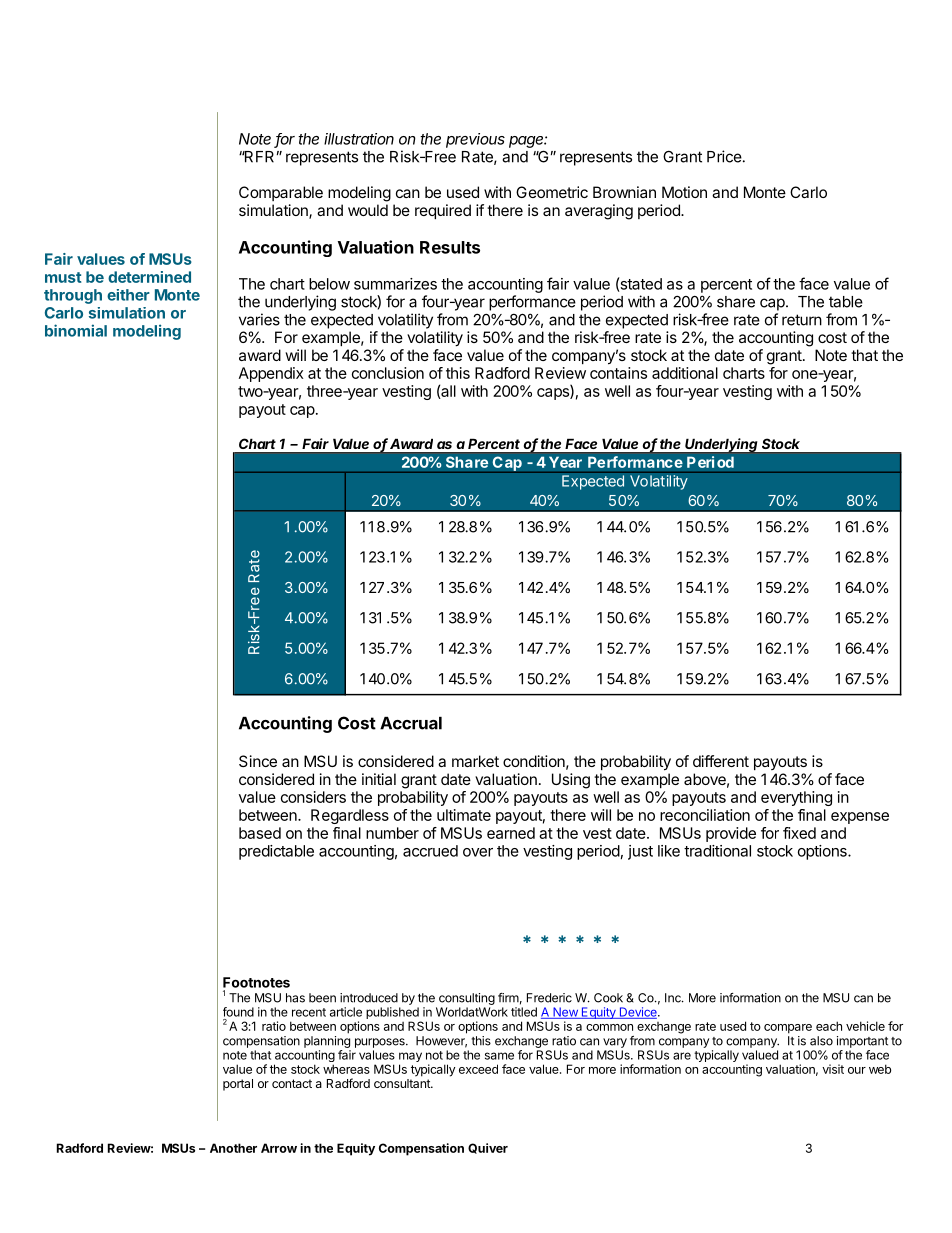 This screenshot has width=952, height=1233. I want to click on additional, so click(685, 373).
